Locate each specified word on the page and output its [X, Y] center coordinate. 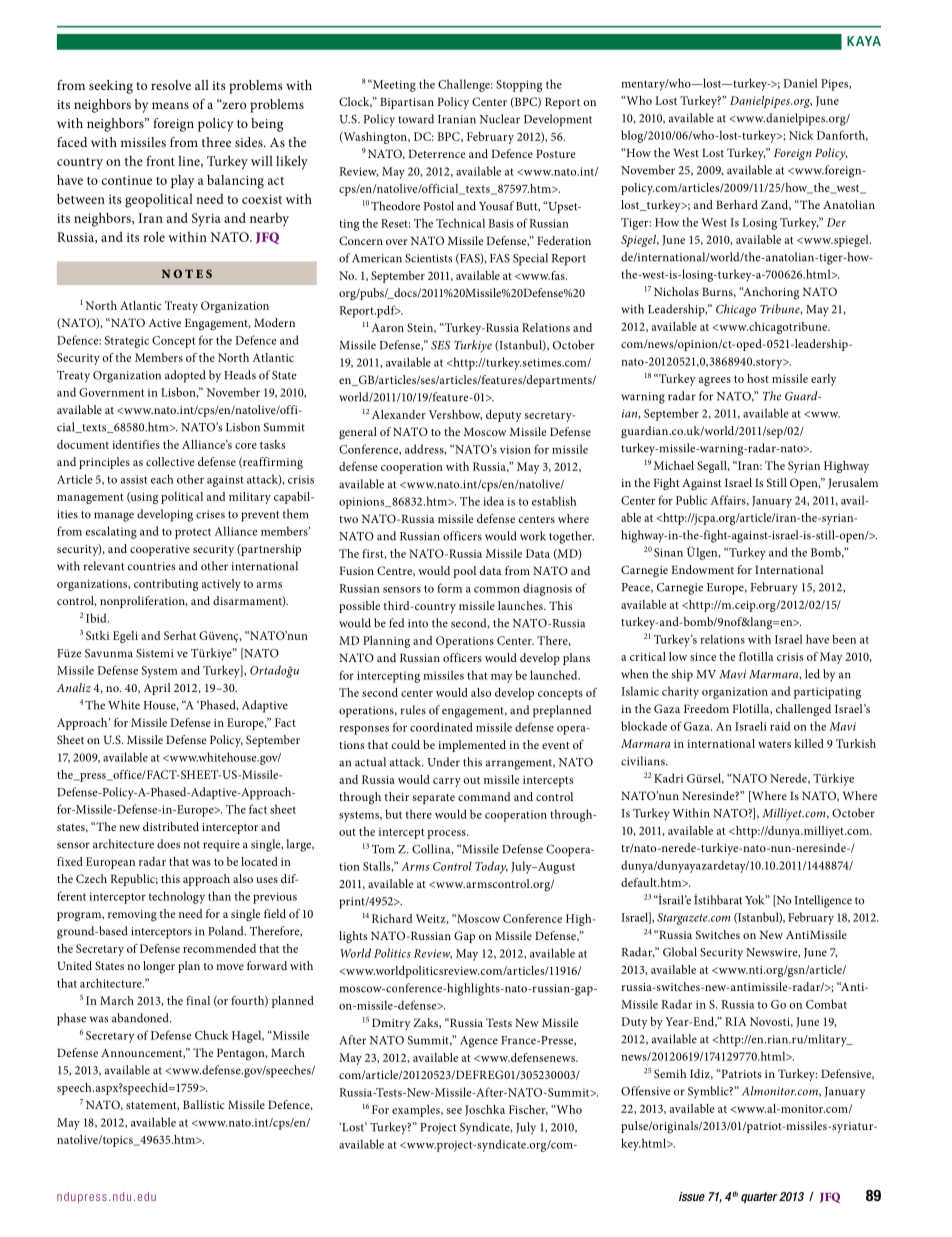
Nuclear [499, 119]
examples [417, 1111]
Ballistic [204, 1104]
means [170, 105]
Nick [801, 135]
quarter [759, 1198]
